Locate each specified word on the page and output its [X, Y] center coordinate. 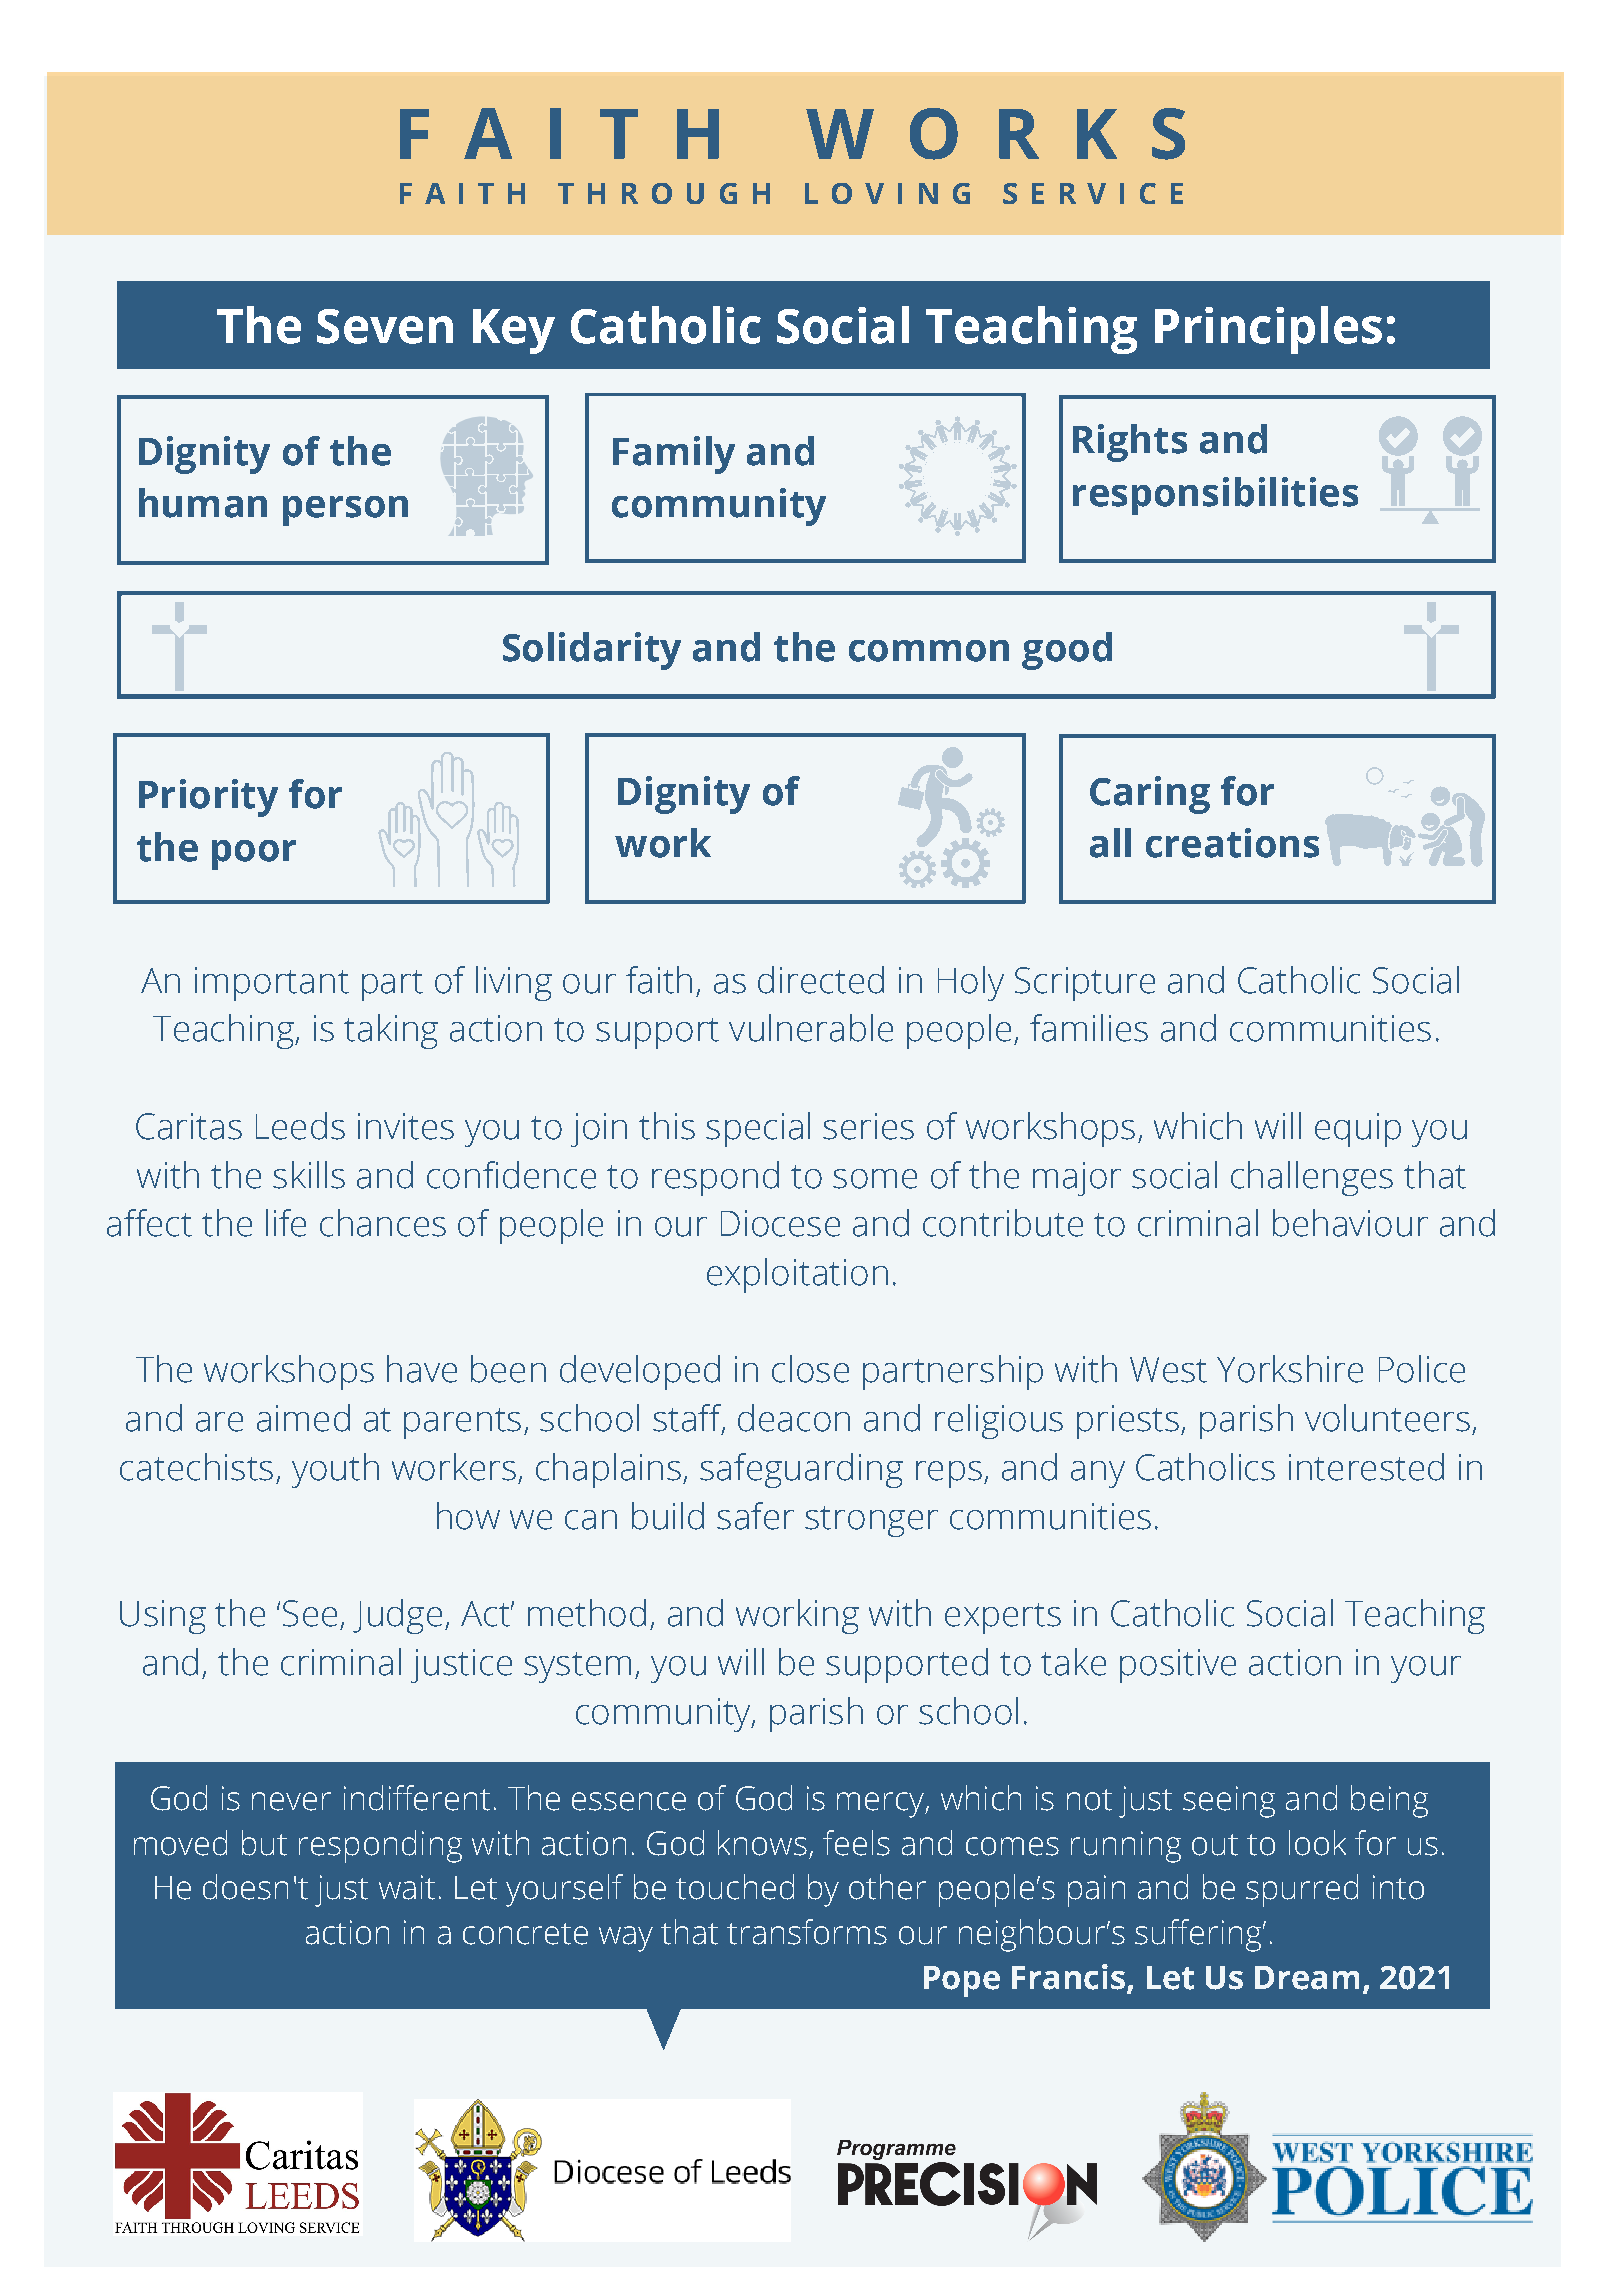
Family [674, 455]
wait [407, 1887]
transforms [807, 1932]
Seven [385, 326]
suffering [1199, 1935]
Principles [1268, 330]
